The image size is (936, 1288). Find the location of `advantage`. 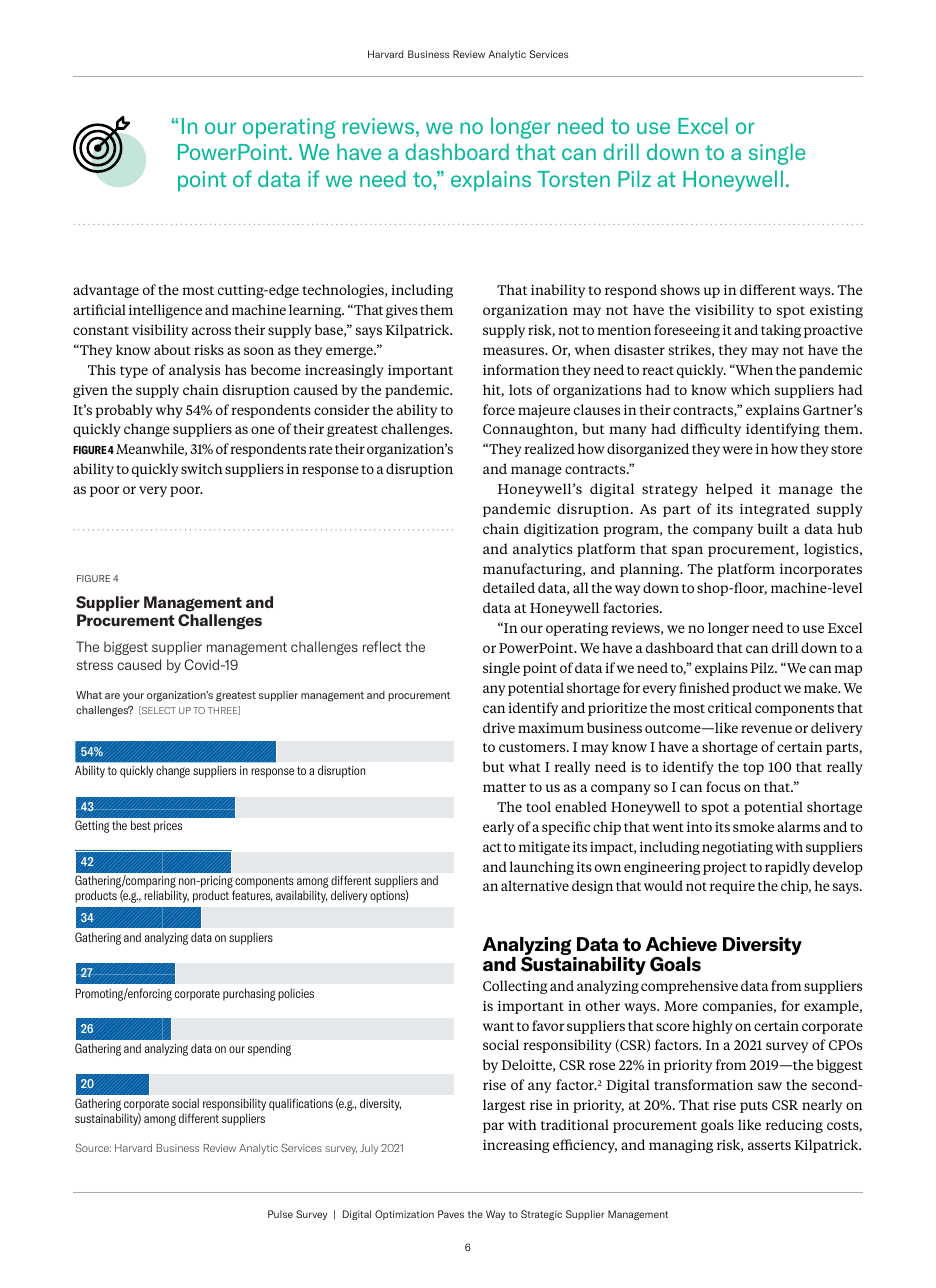

advantage is located at coordinates (106, 291).
